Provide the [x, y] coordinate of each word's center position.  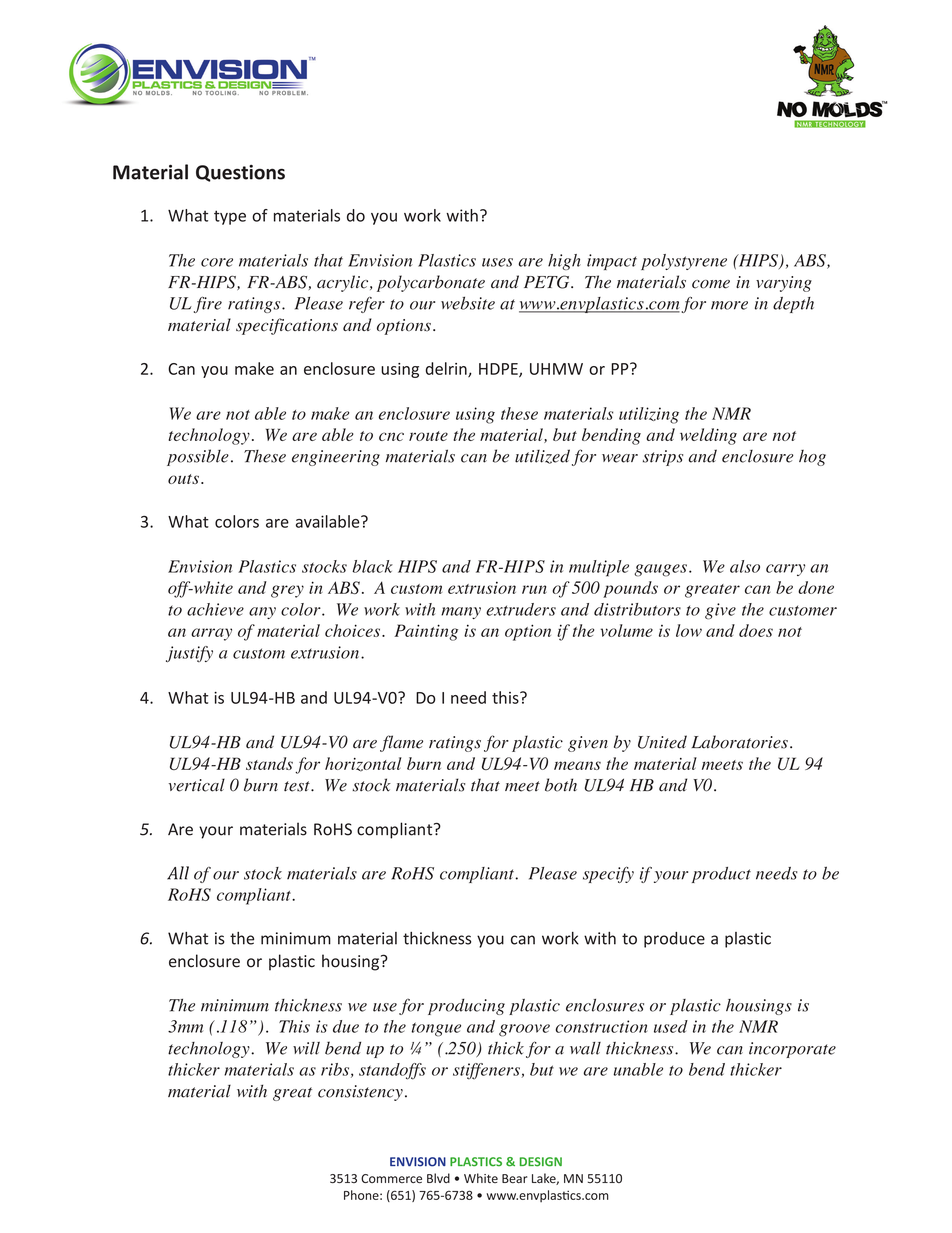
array [211, 634]
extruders [521, 609]
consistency [360, 1093]
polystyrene [684, 262]
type [230, 217]
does [756, 630]
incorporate [792, 1050]
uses [497, 262]
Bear [514, 1178]
